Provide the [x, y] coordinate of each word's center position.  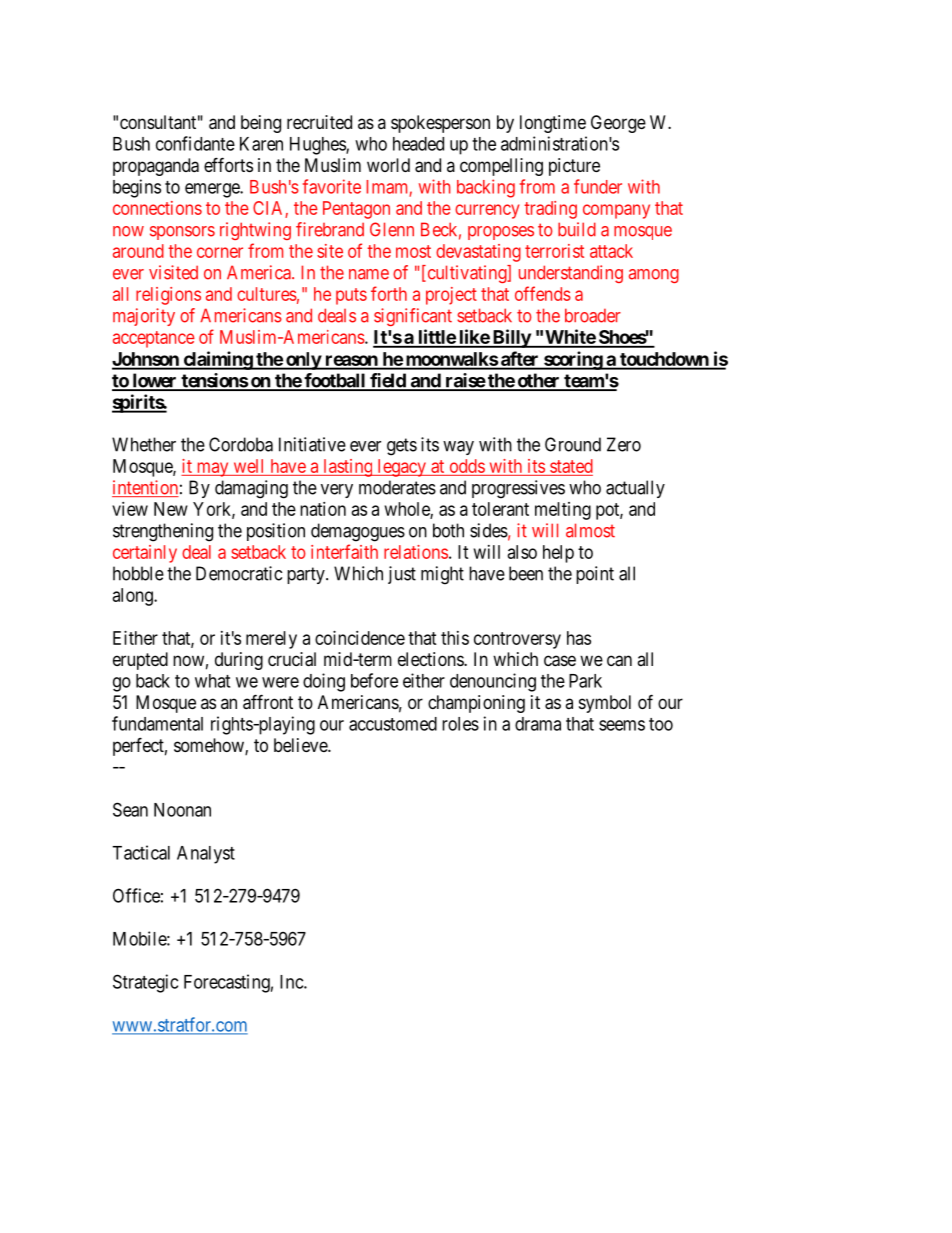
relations [416, 552]
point [595, 575]
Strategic [145, 983]
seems [622, 725]
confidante [195, 143]
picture [574, 167]
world [388, 165]
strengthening [163, 532]
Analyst [206, 855]
